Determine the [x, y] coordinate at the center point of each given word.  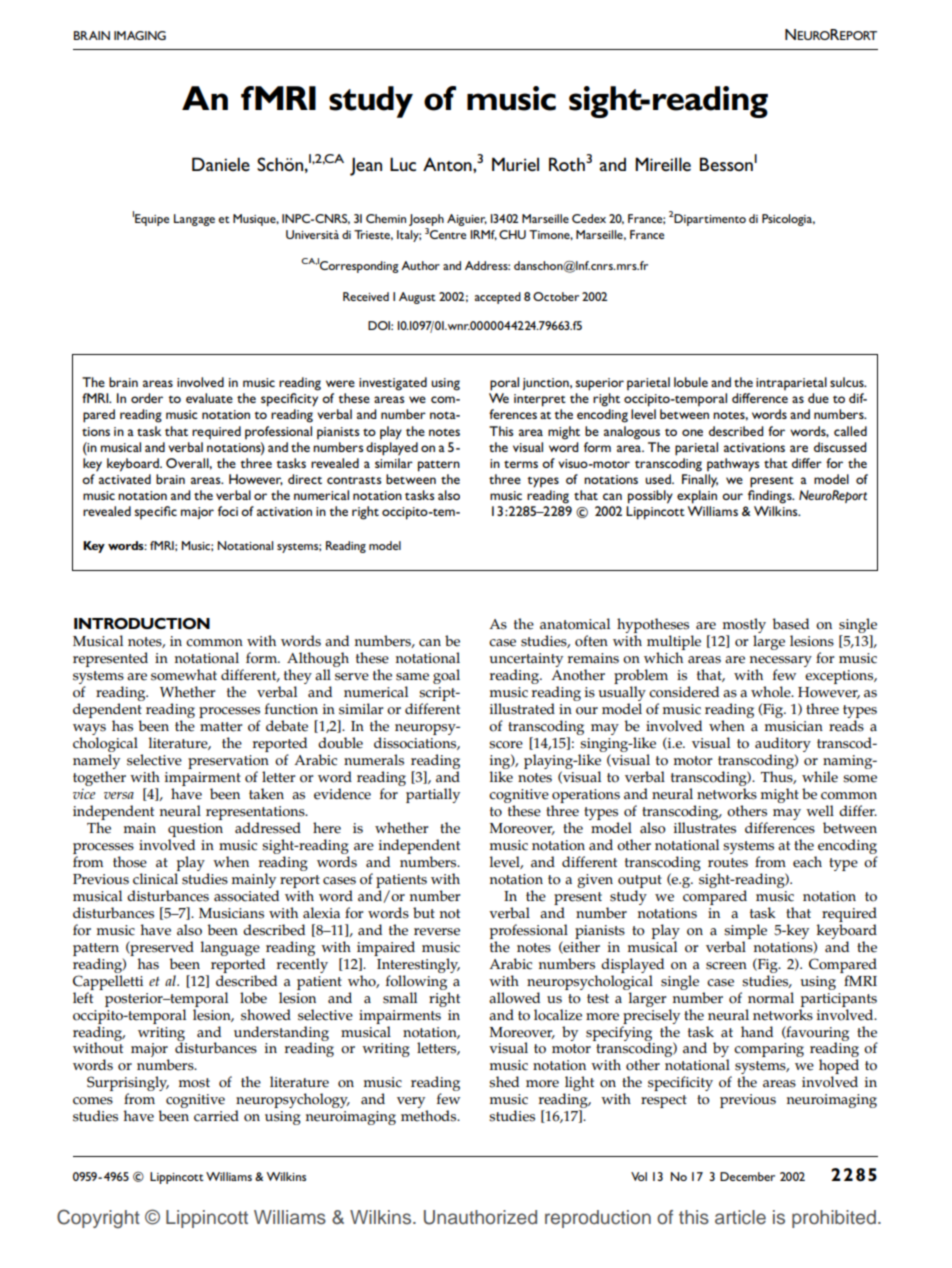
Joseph [426, 221]
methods [430, 1116]
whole [772, 692]
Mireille [663, 164]
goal [446, 676]
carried [216, 1116]
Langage [194, 220]
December [747, 1176]
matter [221, 727]
